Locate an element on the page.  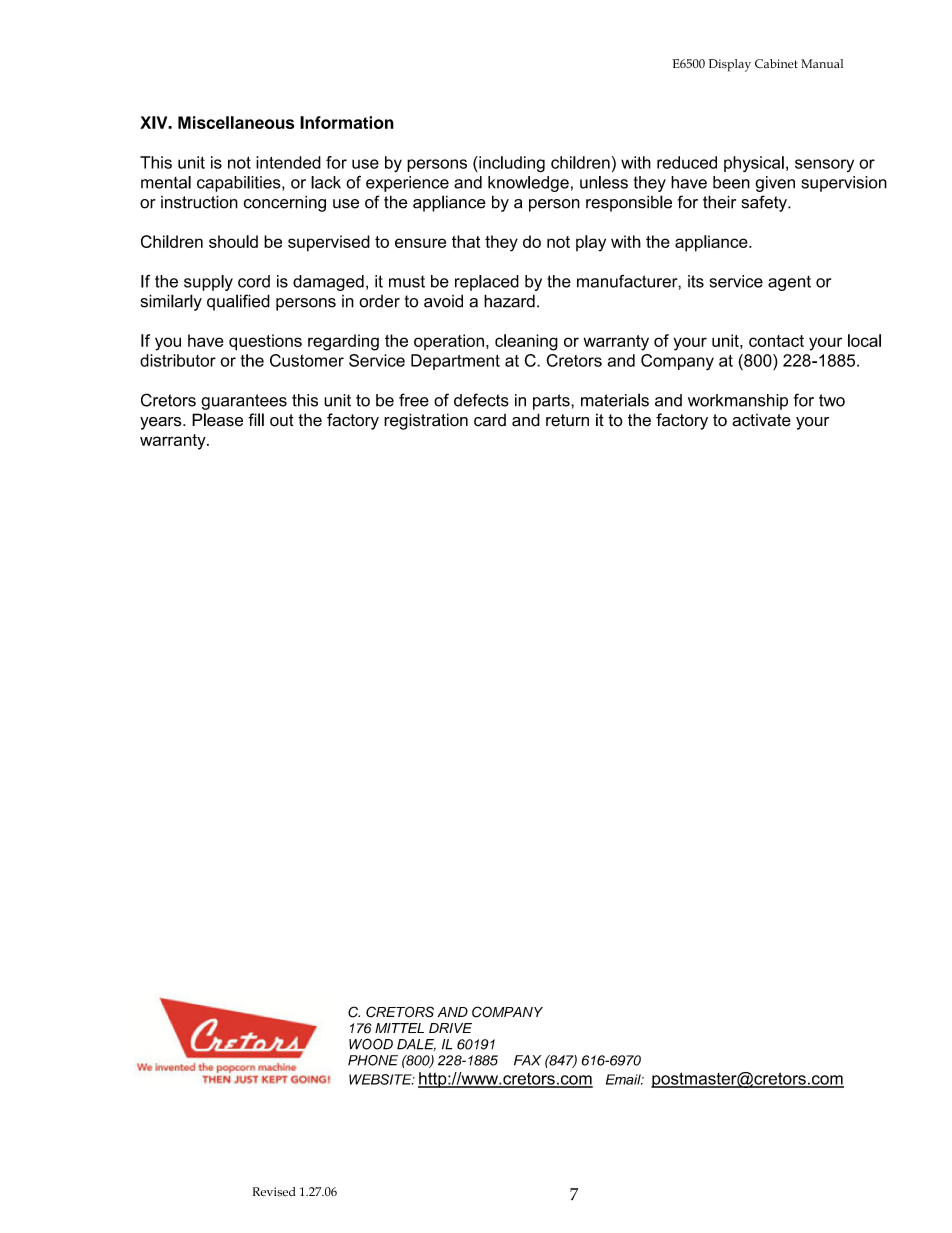
activate is located at coordinates (761, 420).
